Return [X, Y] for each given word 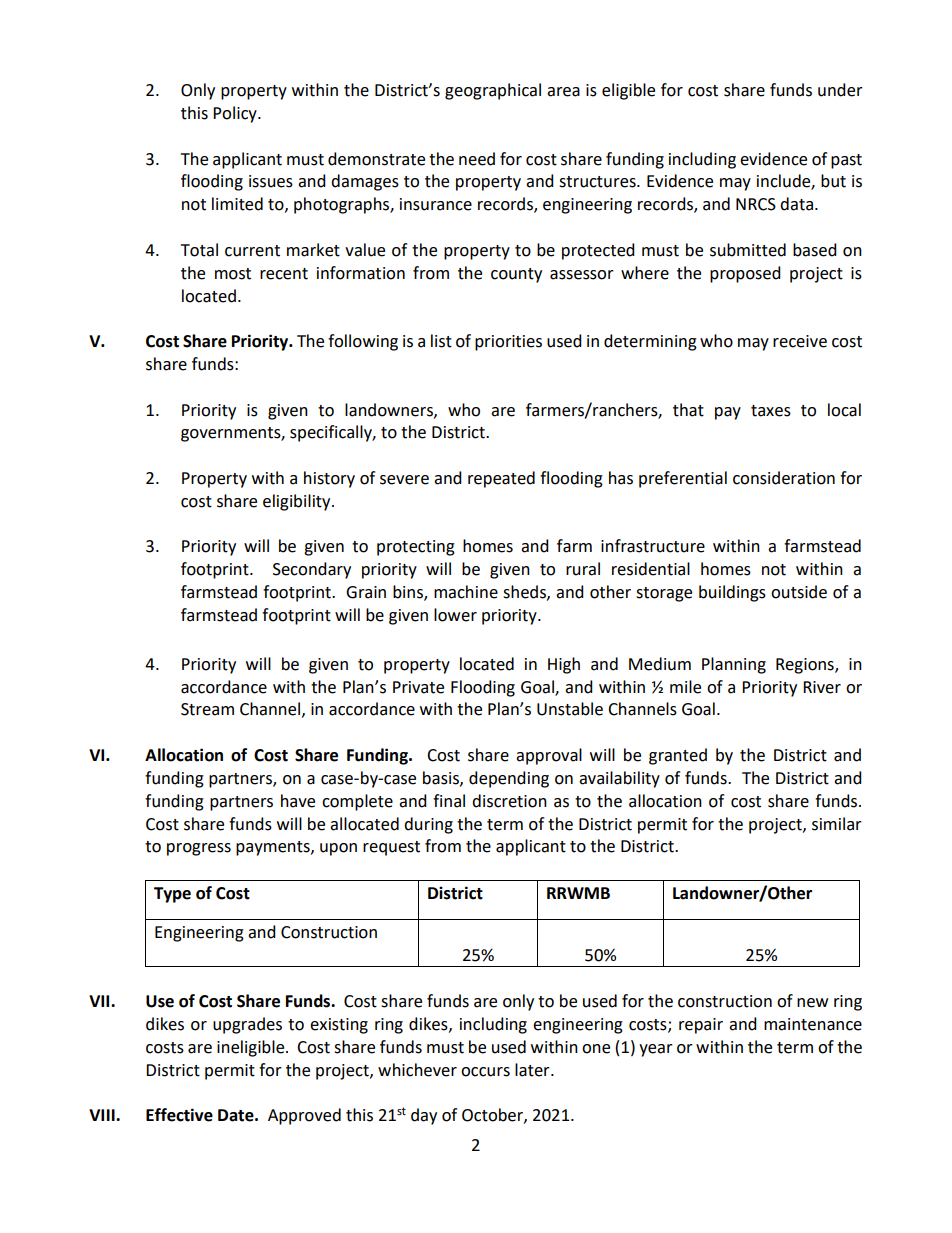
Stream [207, 709]
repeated [501, 479]
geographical [493, 91]
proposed [745, 274]
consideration [784, 478]
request [391, 848]
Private [418, 687]
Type [172, 895]
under [840, 90]
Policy [236, 114]
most [233, 274]
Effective [179, 1115]
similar [837, 824]
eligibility [298, 502]
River [822, 687]
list [441, 341]
